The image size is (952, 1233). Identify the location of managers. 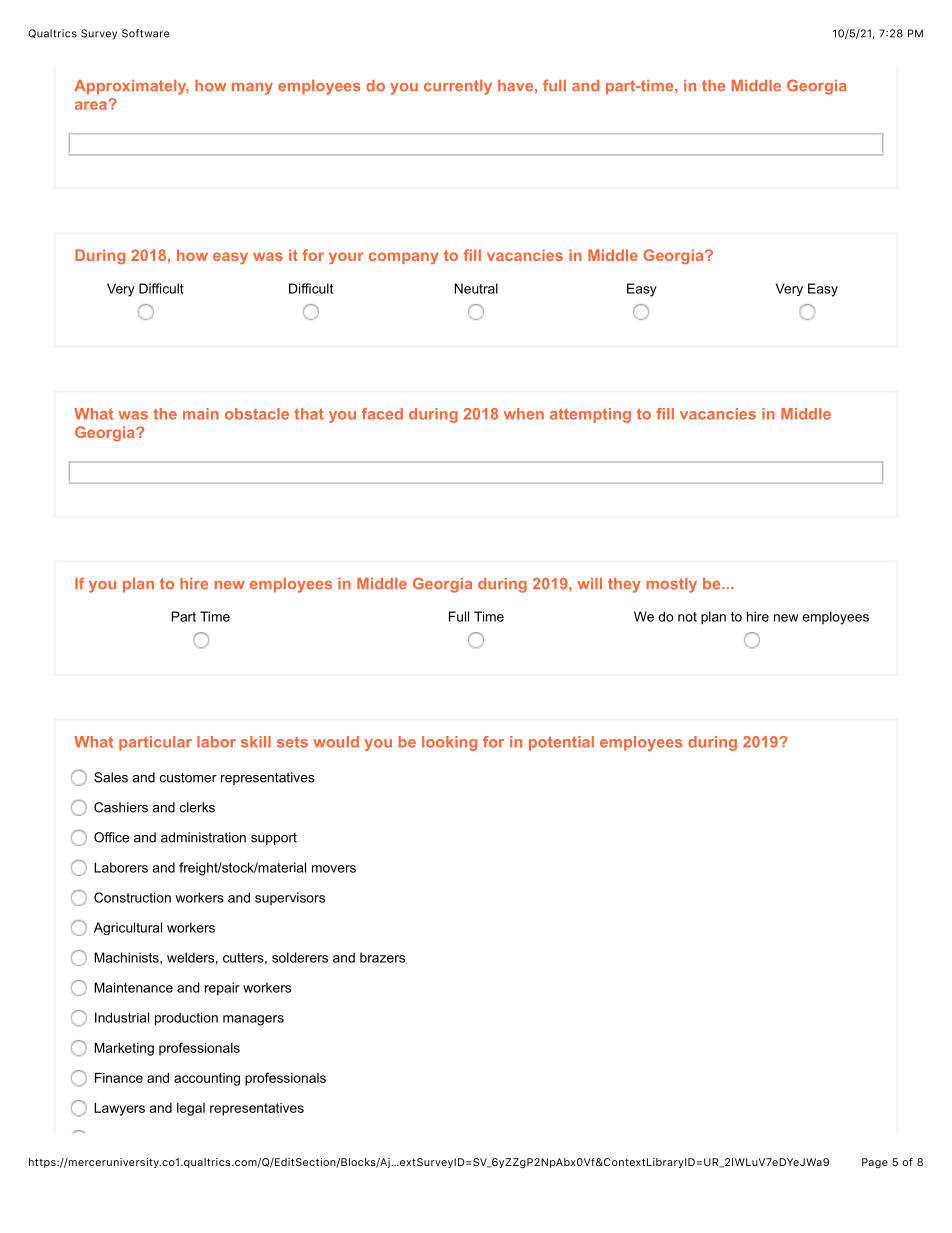
(253, 1020).
